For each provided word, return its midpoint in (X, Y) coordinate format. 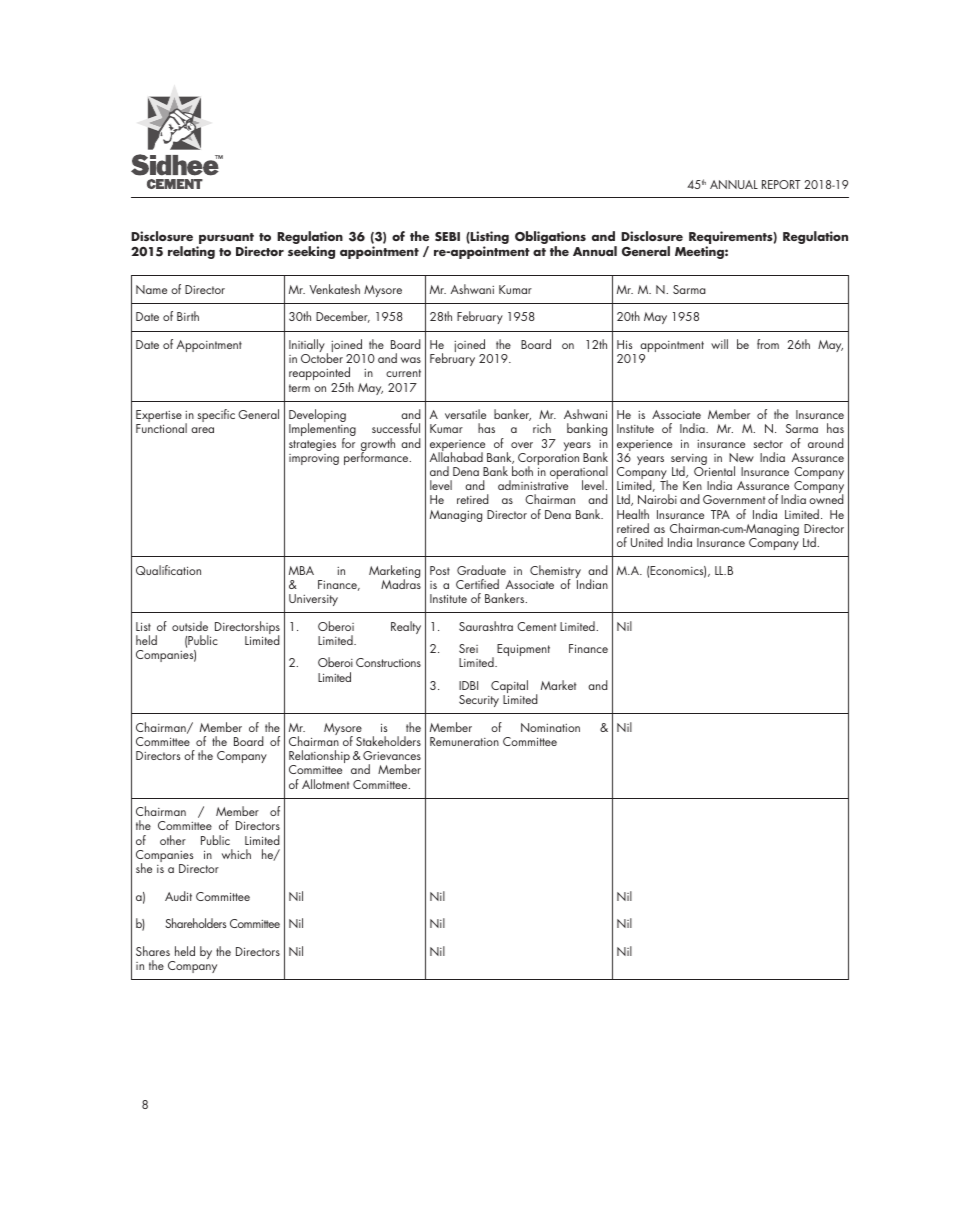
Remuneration (464, 741)
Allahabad (456, 456)
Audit (178, 896)
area (202, 430)
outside (190, 626)
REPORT (781, 184)
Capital (509, 688)
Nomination (550, 727)
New (741, 457)
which (236, 854)
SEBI (447, 236)
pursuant (225, 240)
